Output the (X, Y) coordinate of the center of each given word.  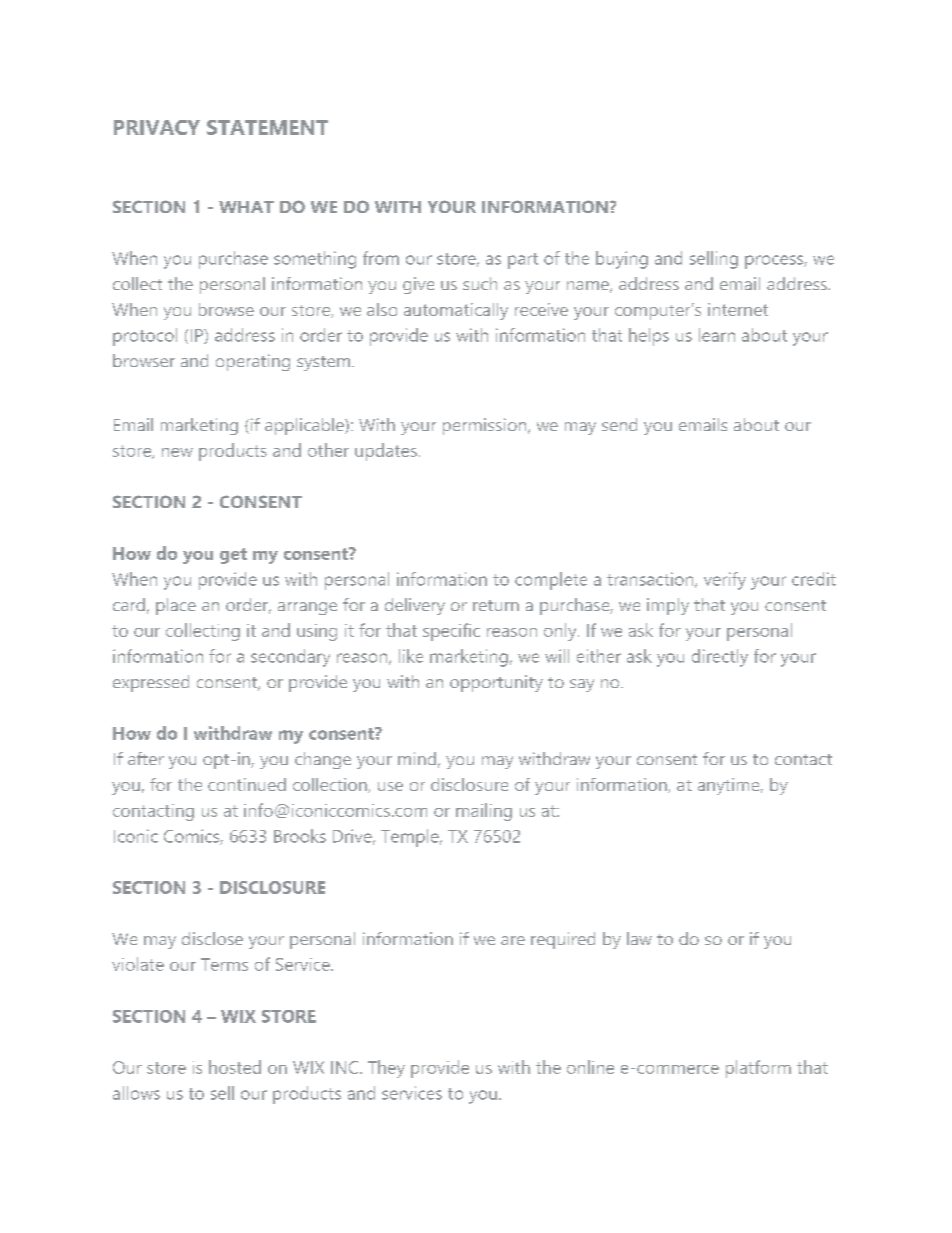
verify (725, 581)
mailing (484, 812)
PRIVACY (157, 127)
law (639, 938)
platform (758, 1069)
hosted (235, 1067)
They (386, 1069)
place (176, 606)
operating (253, 362)
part (523, 261)
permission (486, 426)
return (496, 605)
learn (717, 335)
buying (622, 260)
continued (247, 784)
